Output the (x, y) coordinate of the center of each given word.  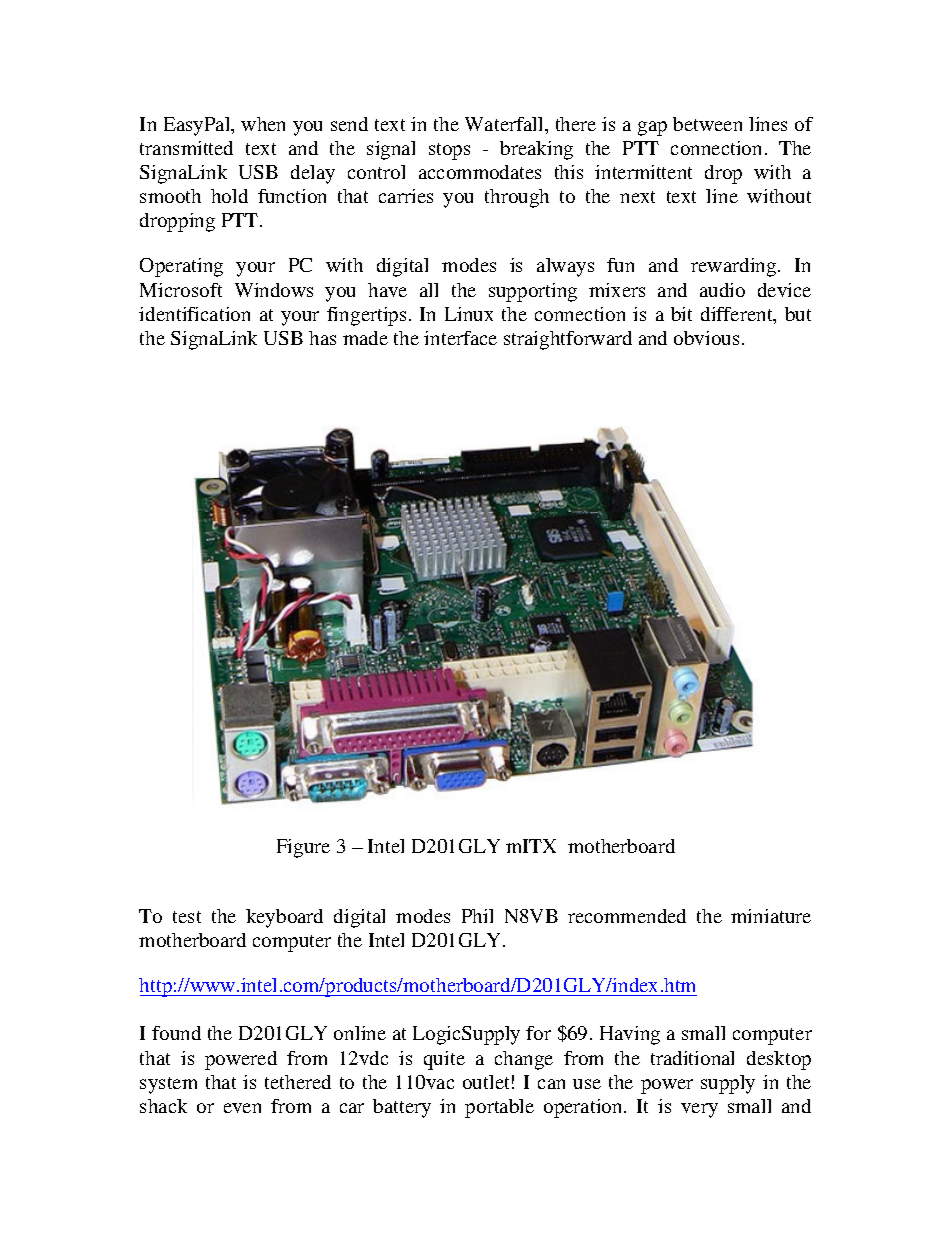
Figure (303, 848)
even (242, 1108)
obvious (706, 338)
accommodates (480, 172)
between (707, 124)
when (263, 124)
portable (499, 1108)
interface (460, 338)
